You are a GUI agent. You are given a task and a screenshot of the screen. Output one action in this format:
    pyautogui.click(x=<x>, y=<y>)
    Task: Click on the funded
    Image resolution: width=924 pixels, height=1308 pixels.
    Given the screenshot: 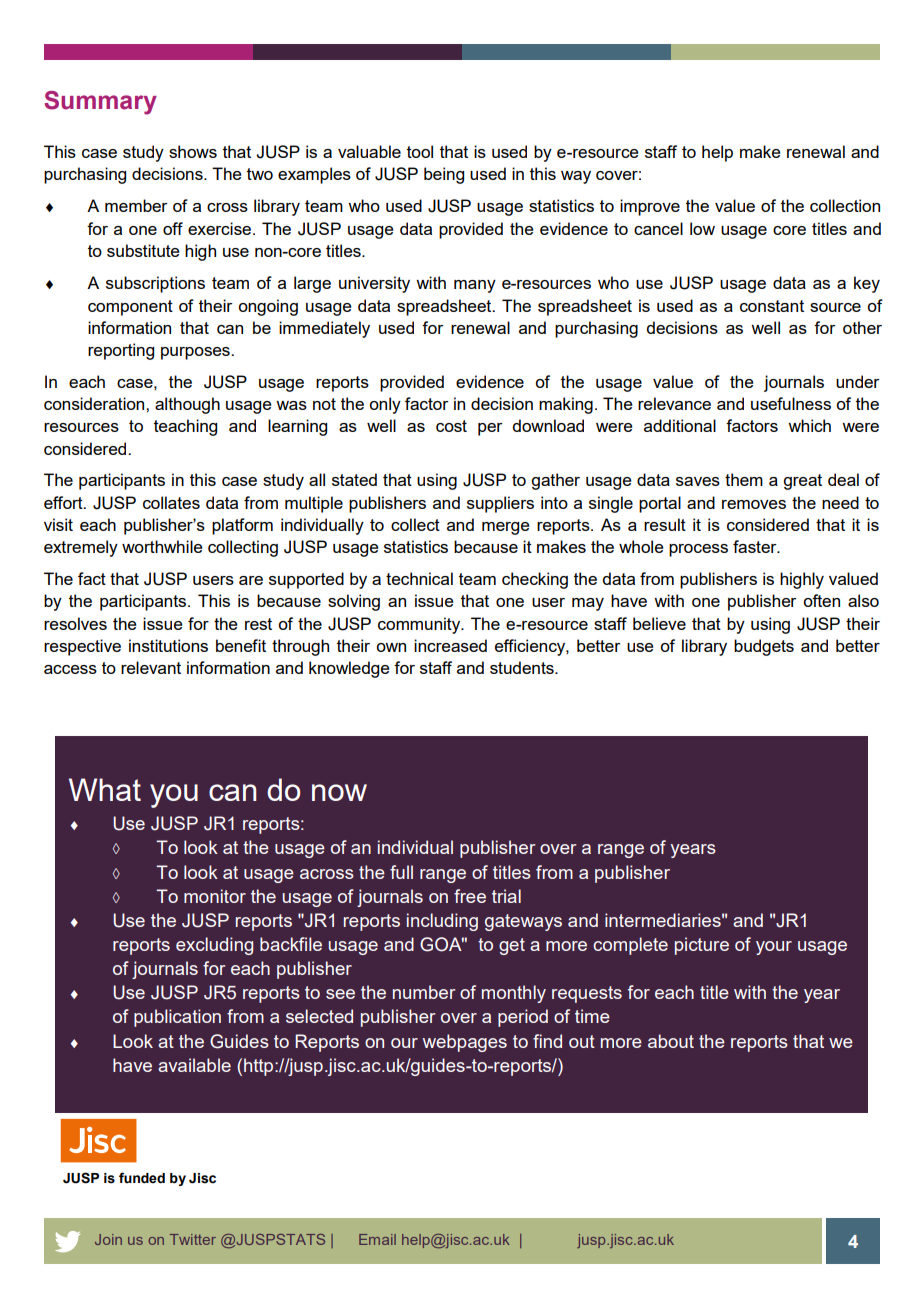 What is the action you would take?
    pyautogui.click(x=142, y=1178)
